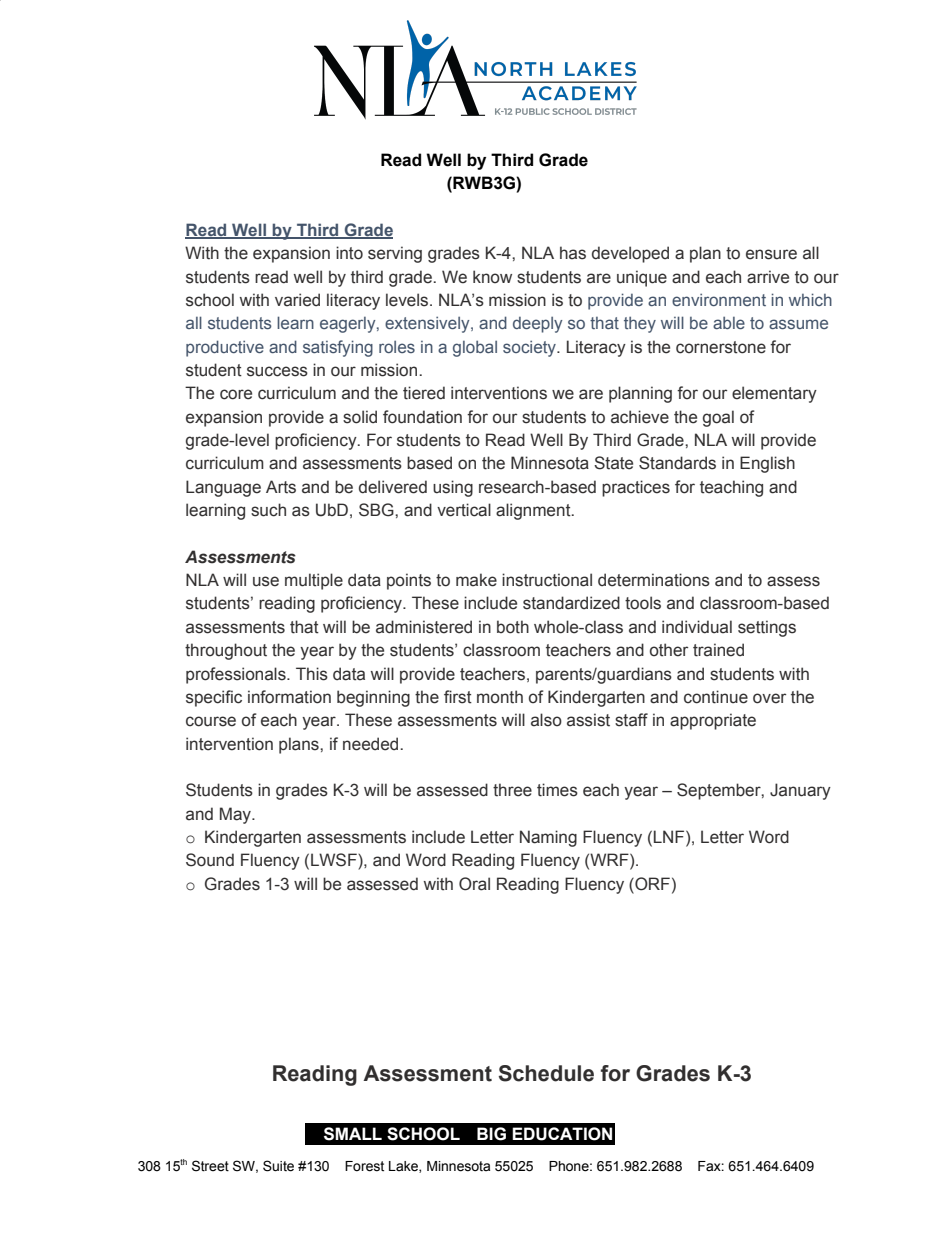 Image resolution: width=952 pixels, height=1233 pixels. What do you see at coordinates (289, 697) in the image?
I see `information` at bounding box center [289, 697].
